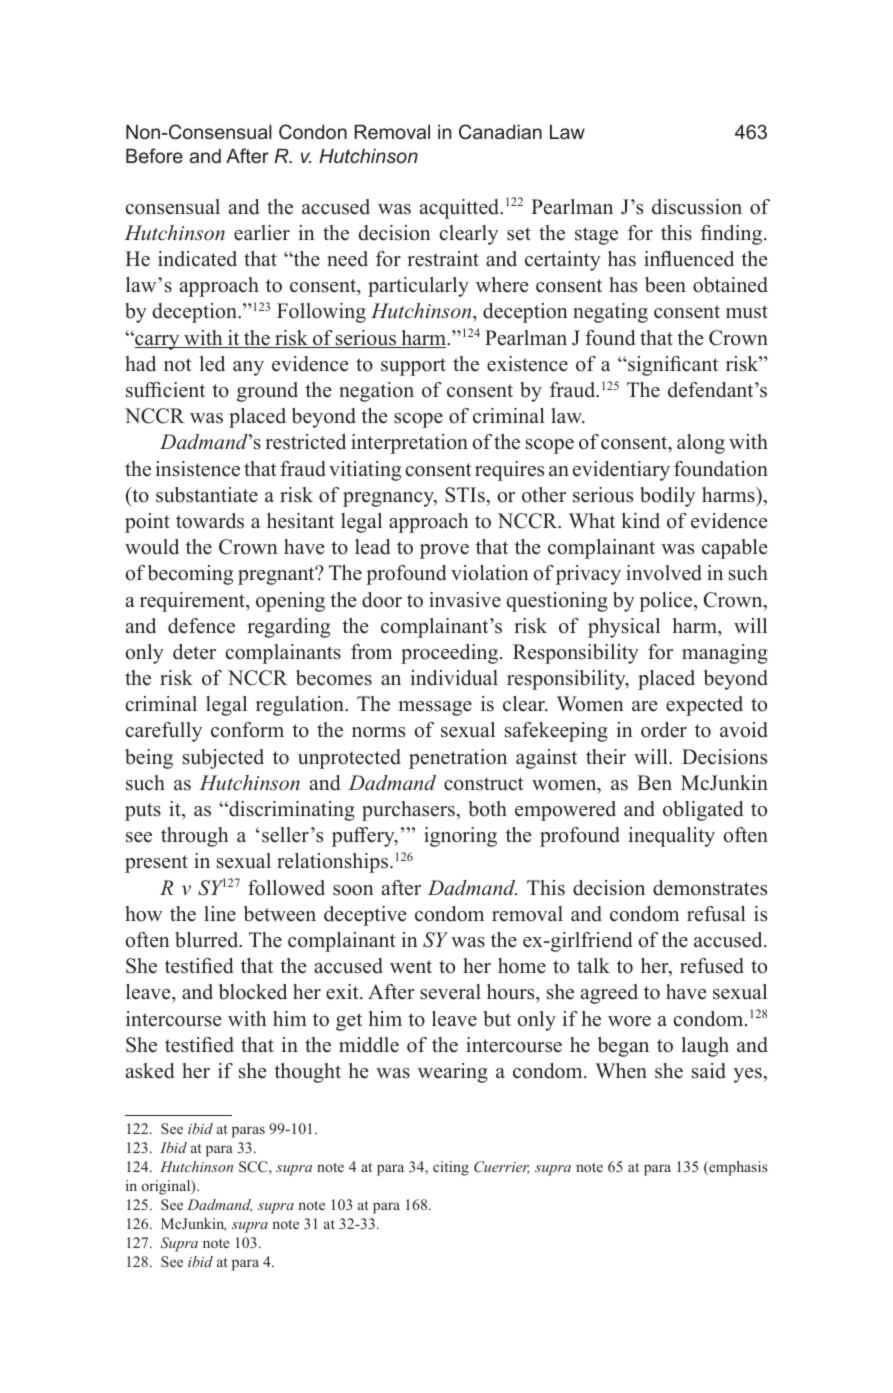 The height and width of the image is (1393, 893). I want to click on Canadian, so click(500, 132).
